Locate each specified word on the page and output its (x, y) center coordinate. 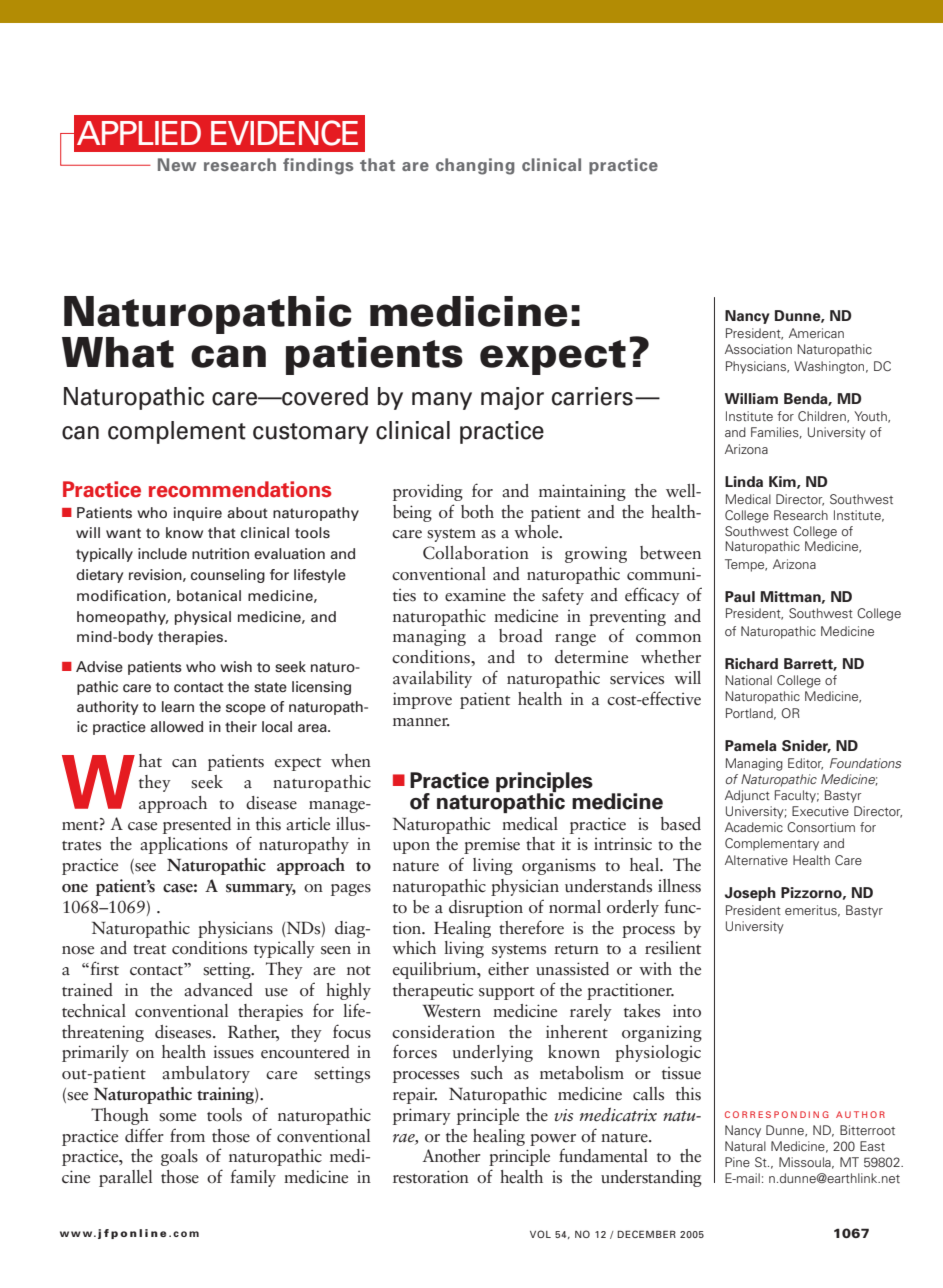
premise (492, 846)
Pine (737, 1162)
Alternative (756, 860)
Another (452, 1156)
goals (179, 1157)
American (816, 333)
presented (197, 825)
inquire (198, 514)
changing (475, 166)
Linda (744, 481)
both (477, 512)
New (177, 164)
